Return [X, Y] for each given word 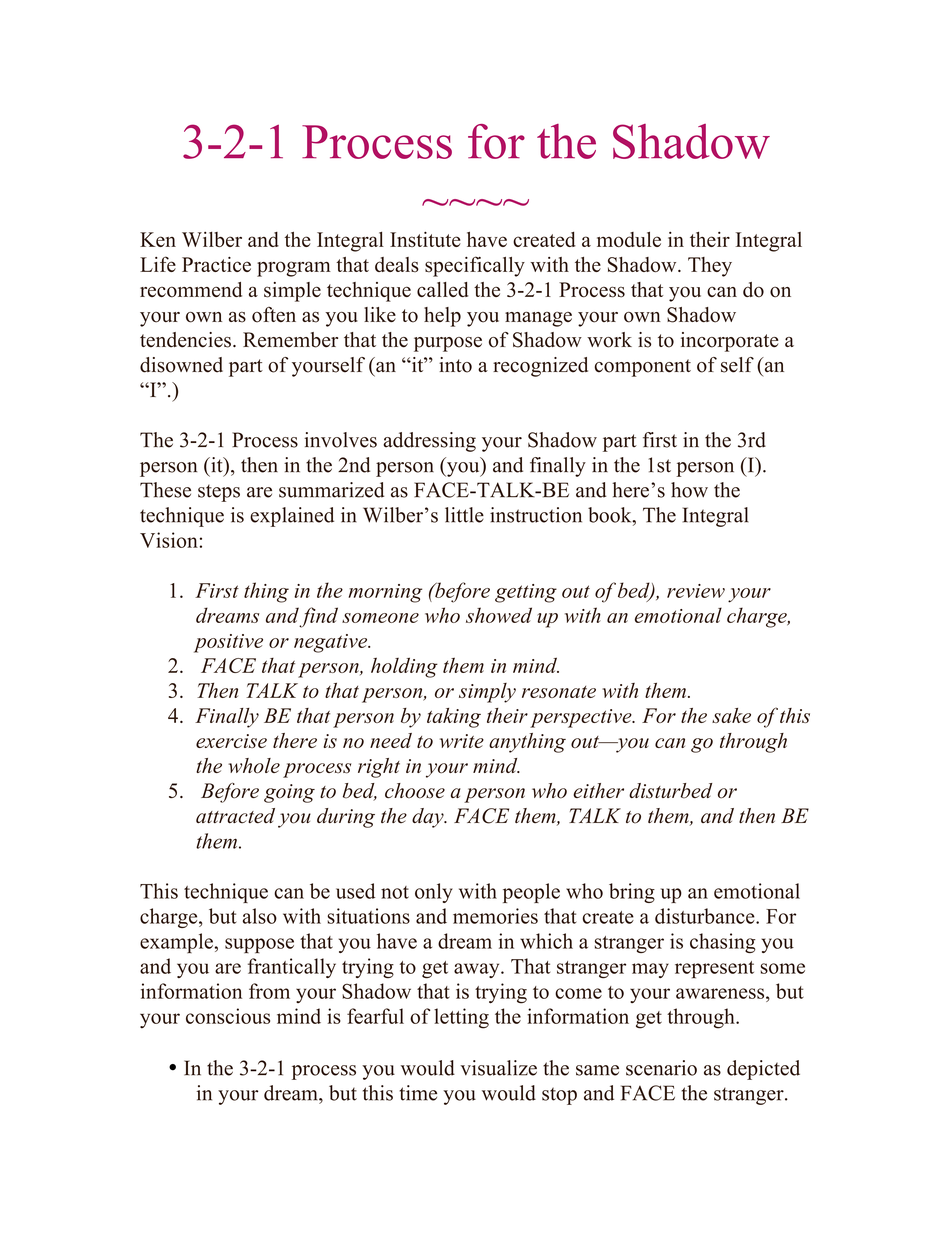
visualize [498, 1068]
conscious [228, 1016]
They [710, 267]
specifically [475, 266]
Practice [216, 264]
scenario [661, 1068]
